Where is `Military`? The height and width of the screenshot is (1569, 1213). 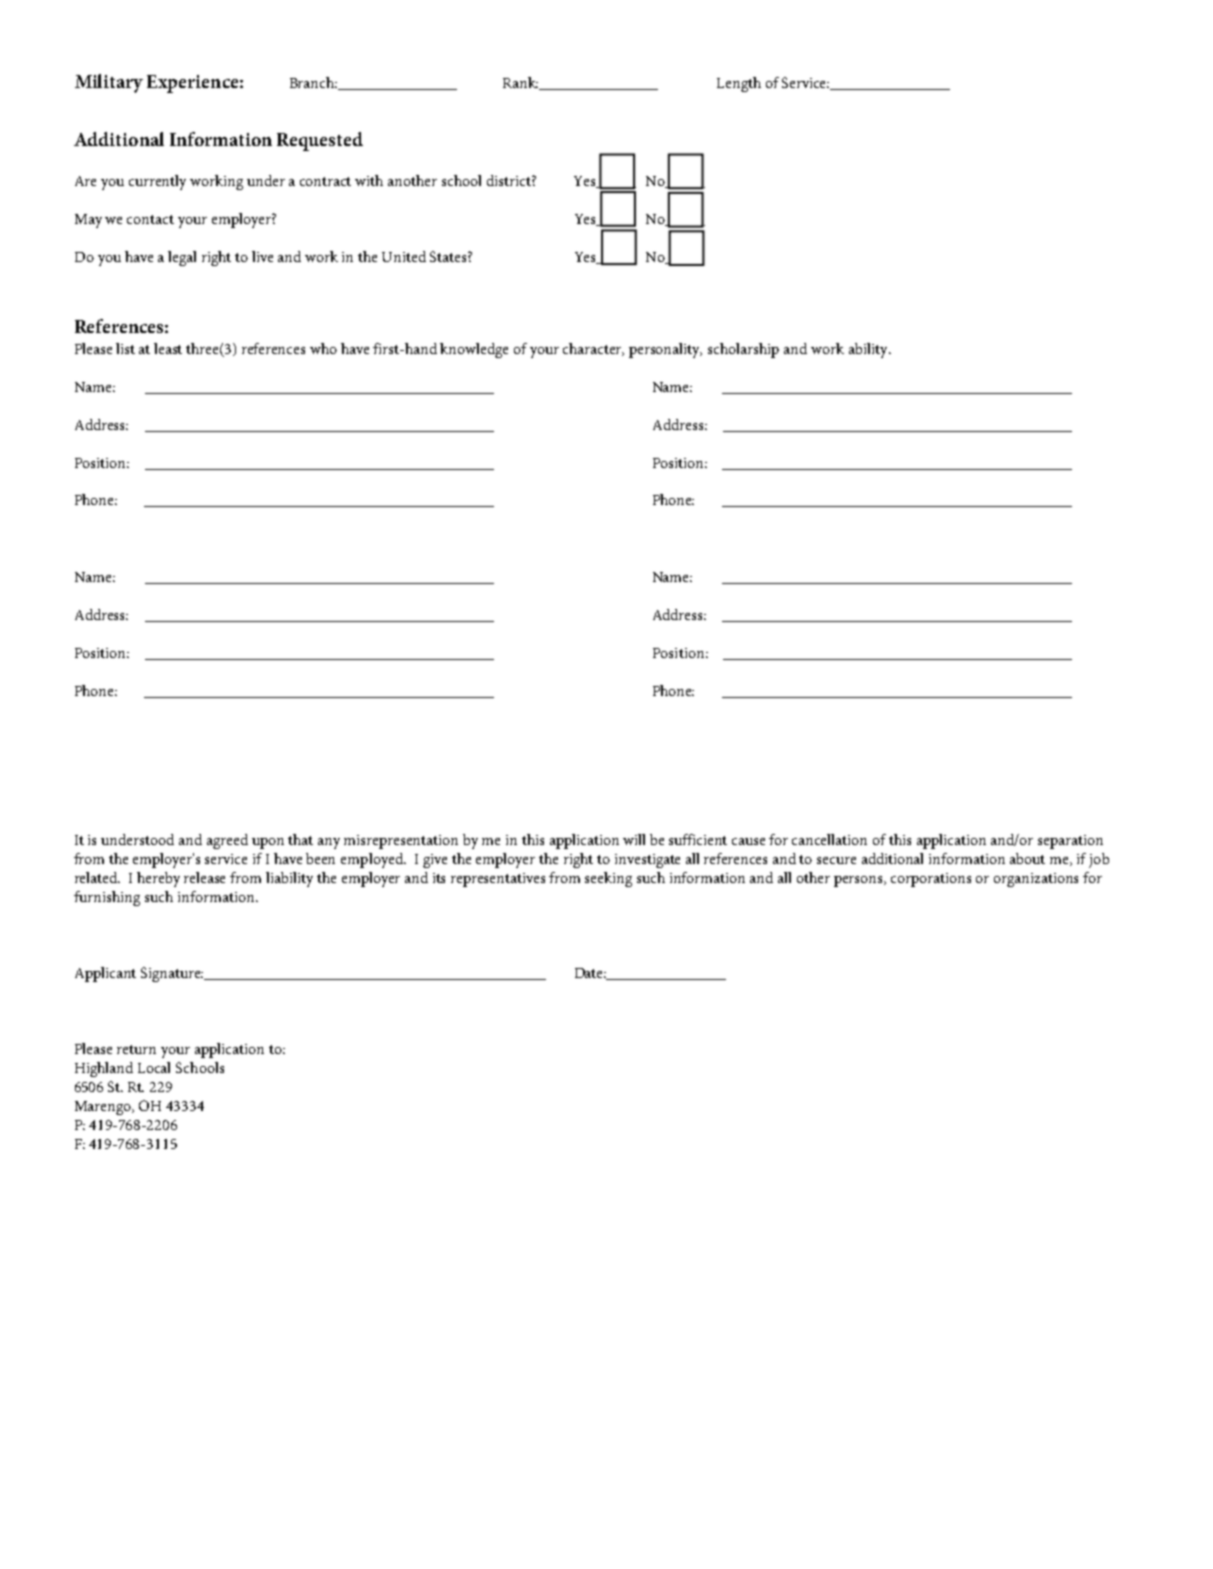 Military is located at coordinates (109, 83).
